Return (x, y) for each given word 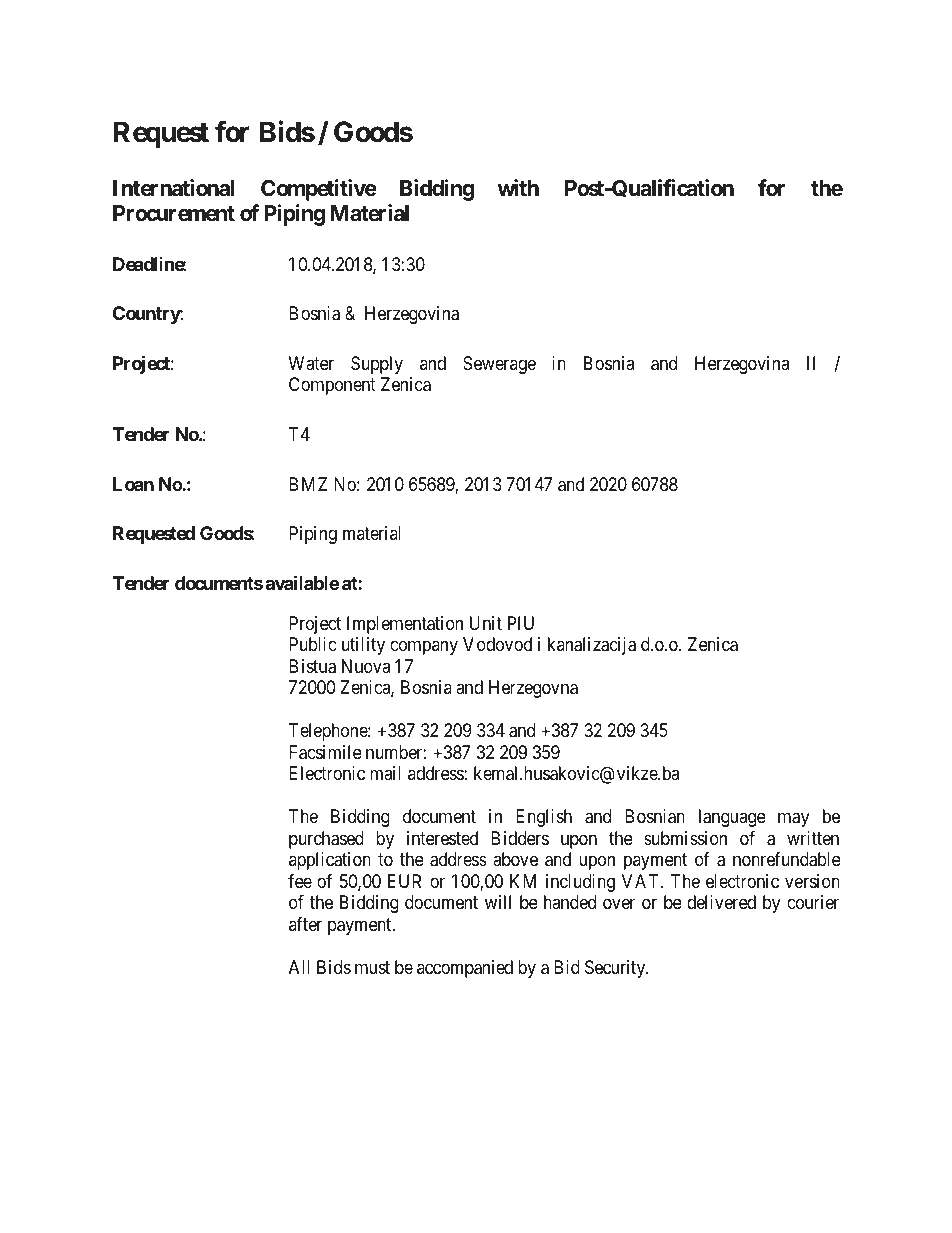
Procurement (174, 213)
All (299, 967)
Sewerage (499, 365)
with (518, 187)
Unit (486, 623)
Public (313, 644)
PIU (521, 623)
